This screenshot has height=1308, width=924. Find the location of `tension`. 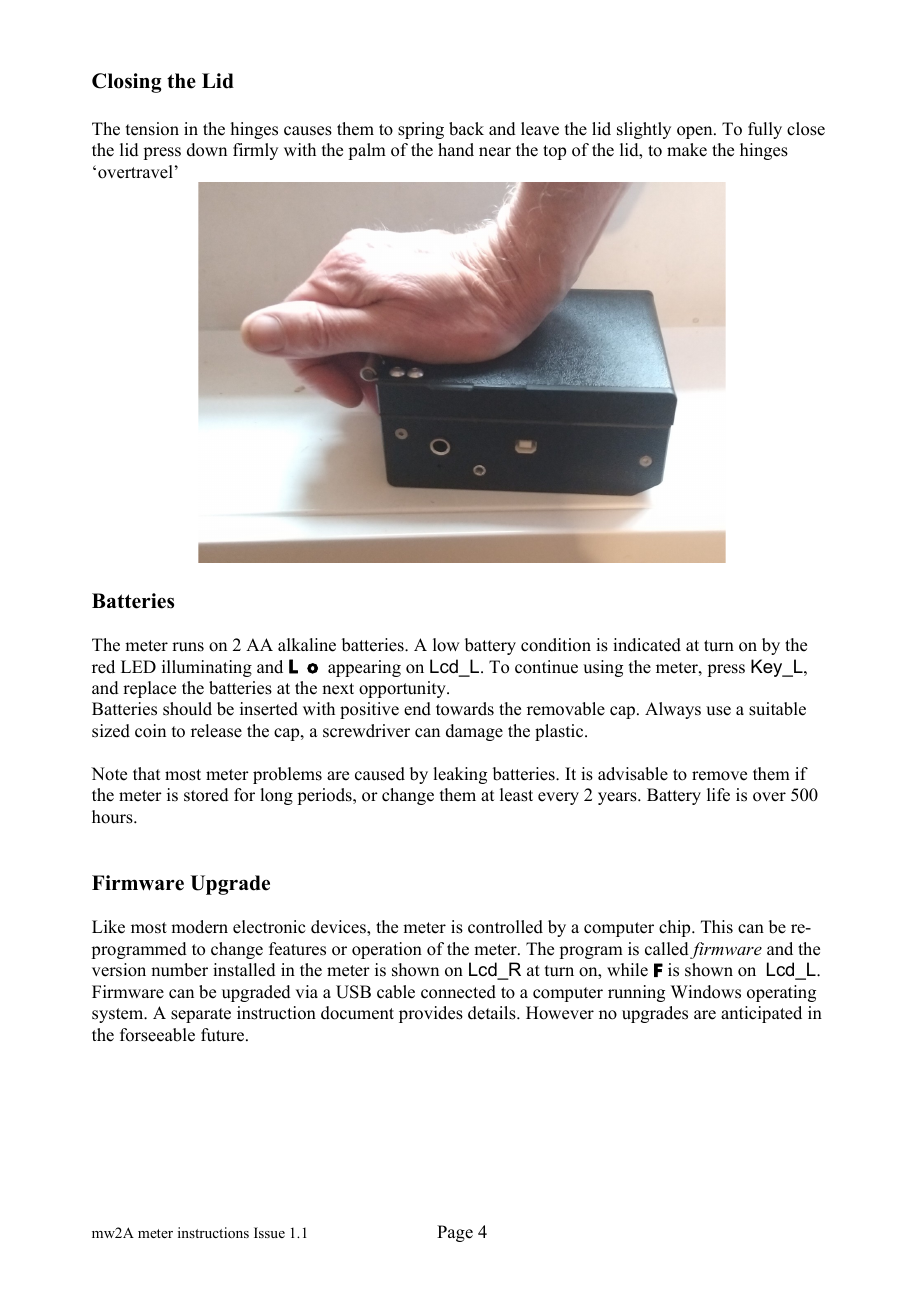

tension is located at coordinates (152, 129).
